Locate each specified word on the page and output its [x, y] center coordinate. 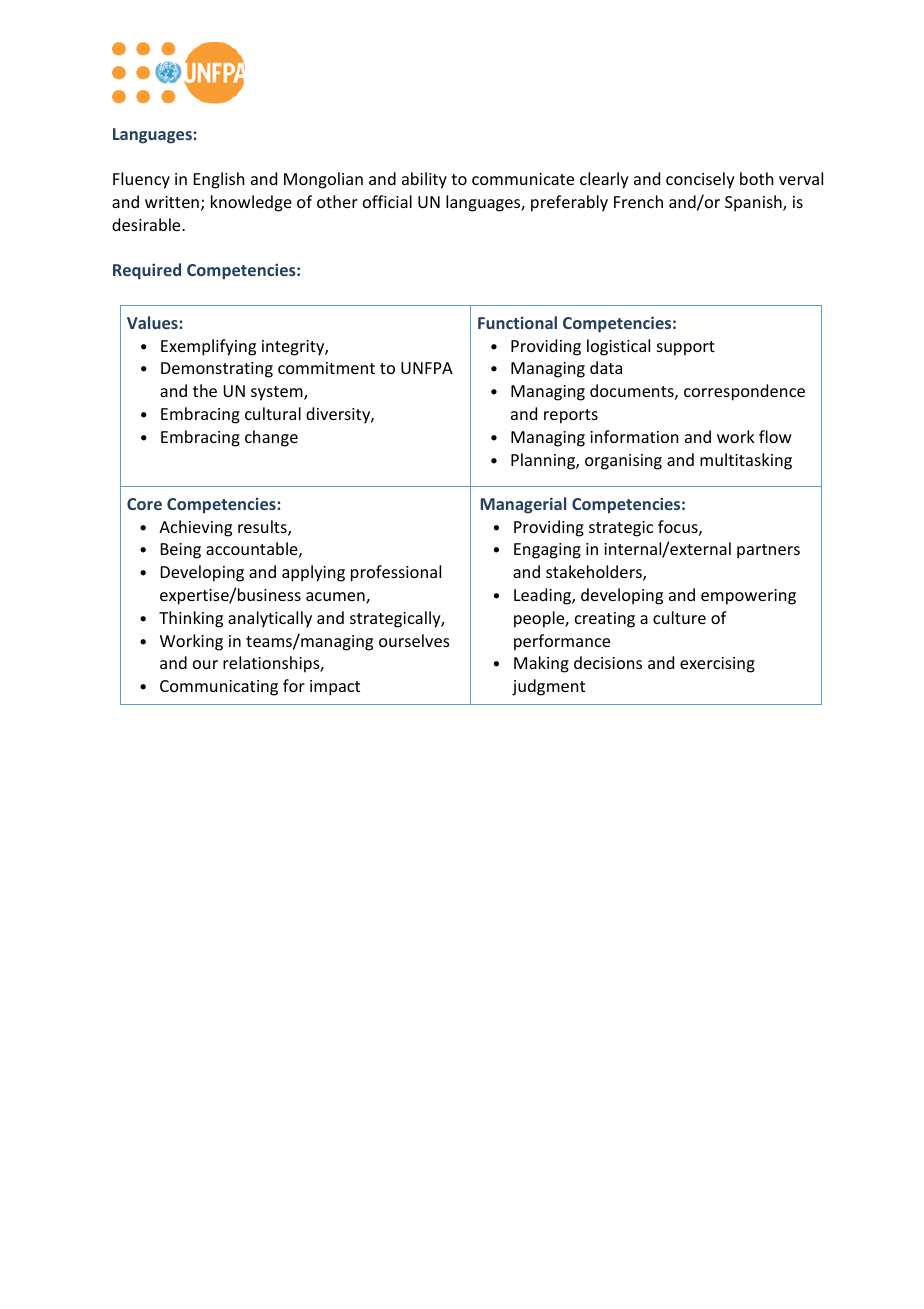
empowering [748, 597]
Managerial [523, 505]
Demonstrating [217, 370]
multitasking [746, 461]
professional [396, 573]
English [219, 180]
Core [144, 504]
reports [571, 416]
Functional [517, 322]
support [686, 348]
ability [424, 180]
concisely [700, 180]
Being [181, 551]
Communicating [219, 688]
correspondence [744, 392]
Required [147, 271]
